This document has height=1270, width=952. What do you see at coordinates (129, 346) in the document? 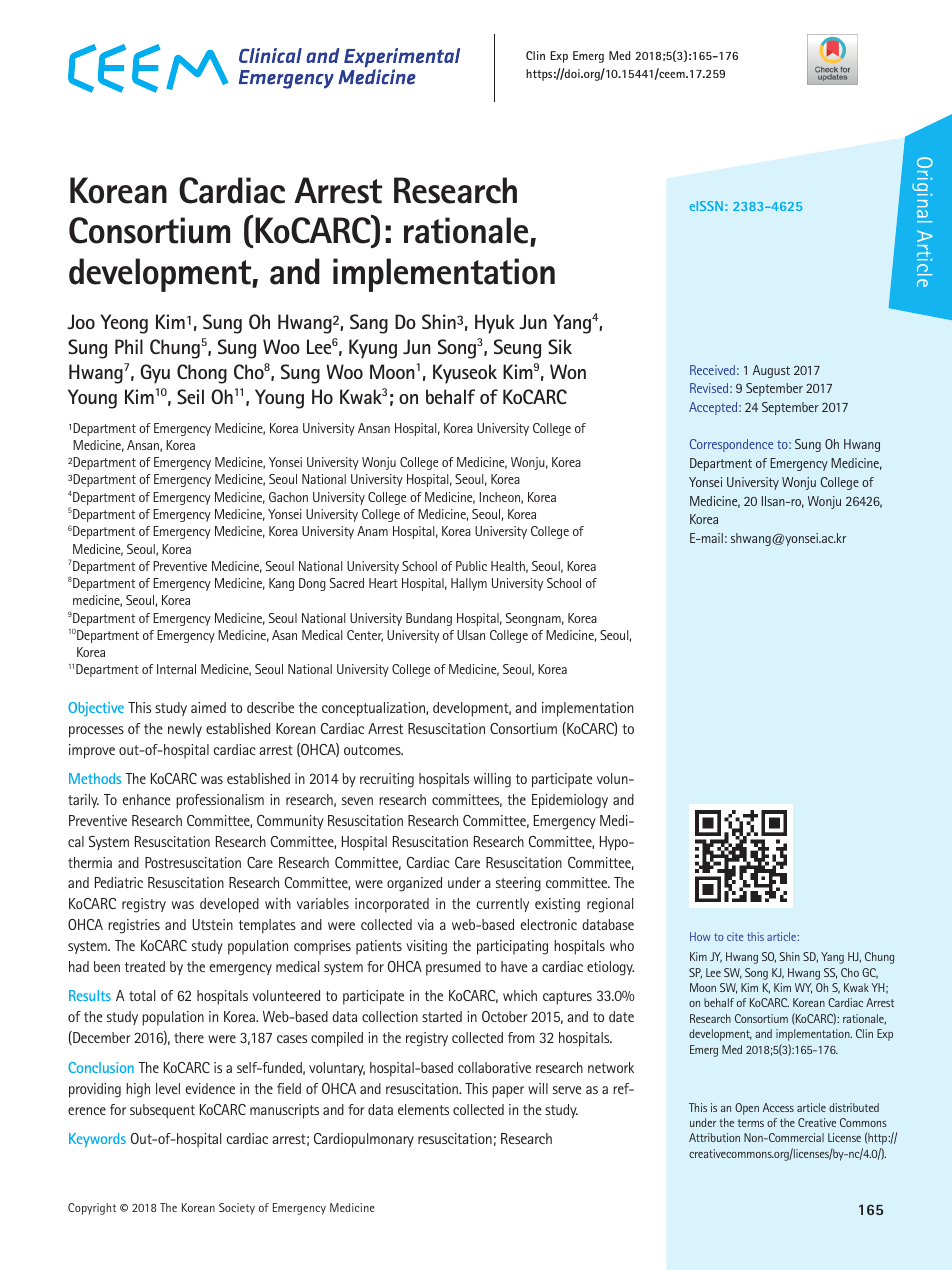
I see `Phil` at bounding box center [129, 346].
